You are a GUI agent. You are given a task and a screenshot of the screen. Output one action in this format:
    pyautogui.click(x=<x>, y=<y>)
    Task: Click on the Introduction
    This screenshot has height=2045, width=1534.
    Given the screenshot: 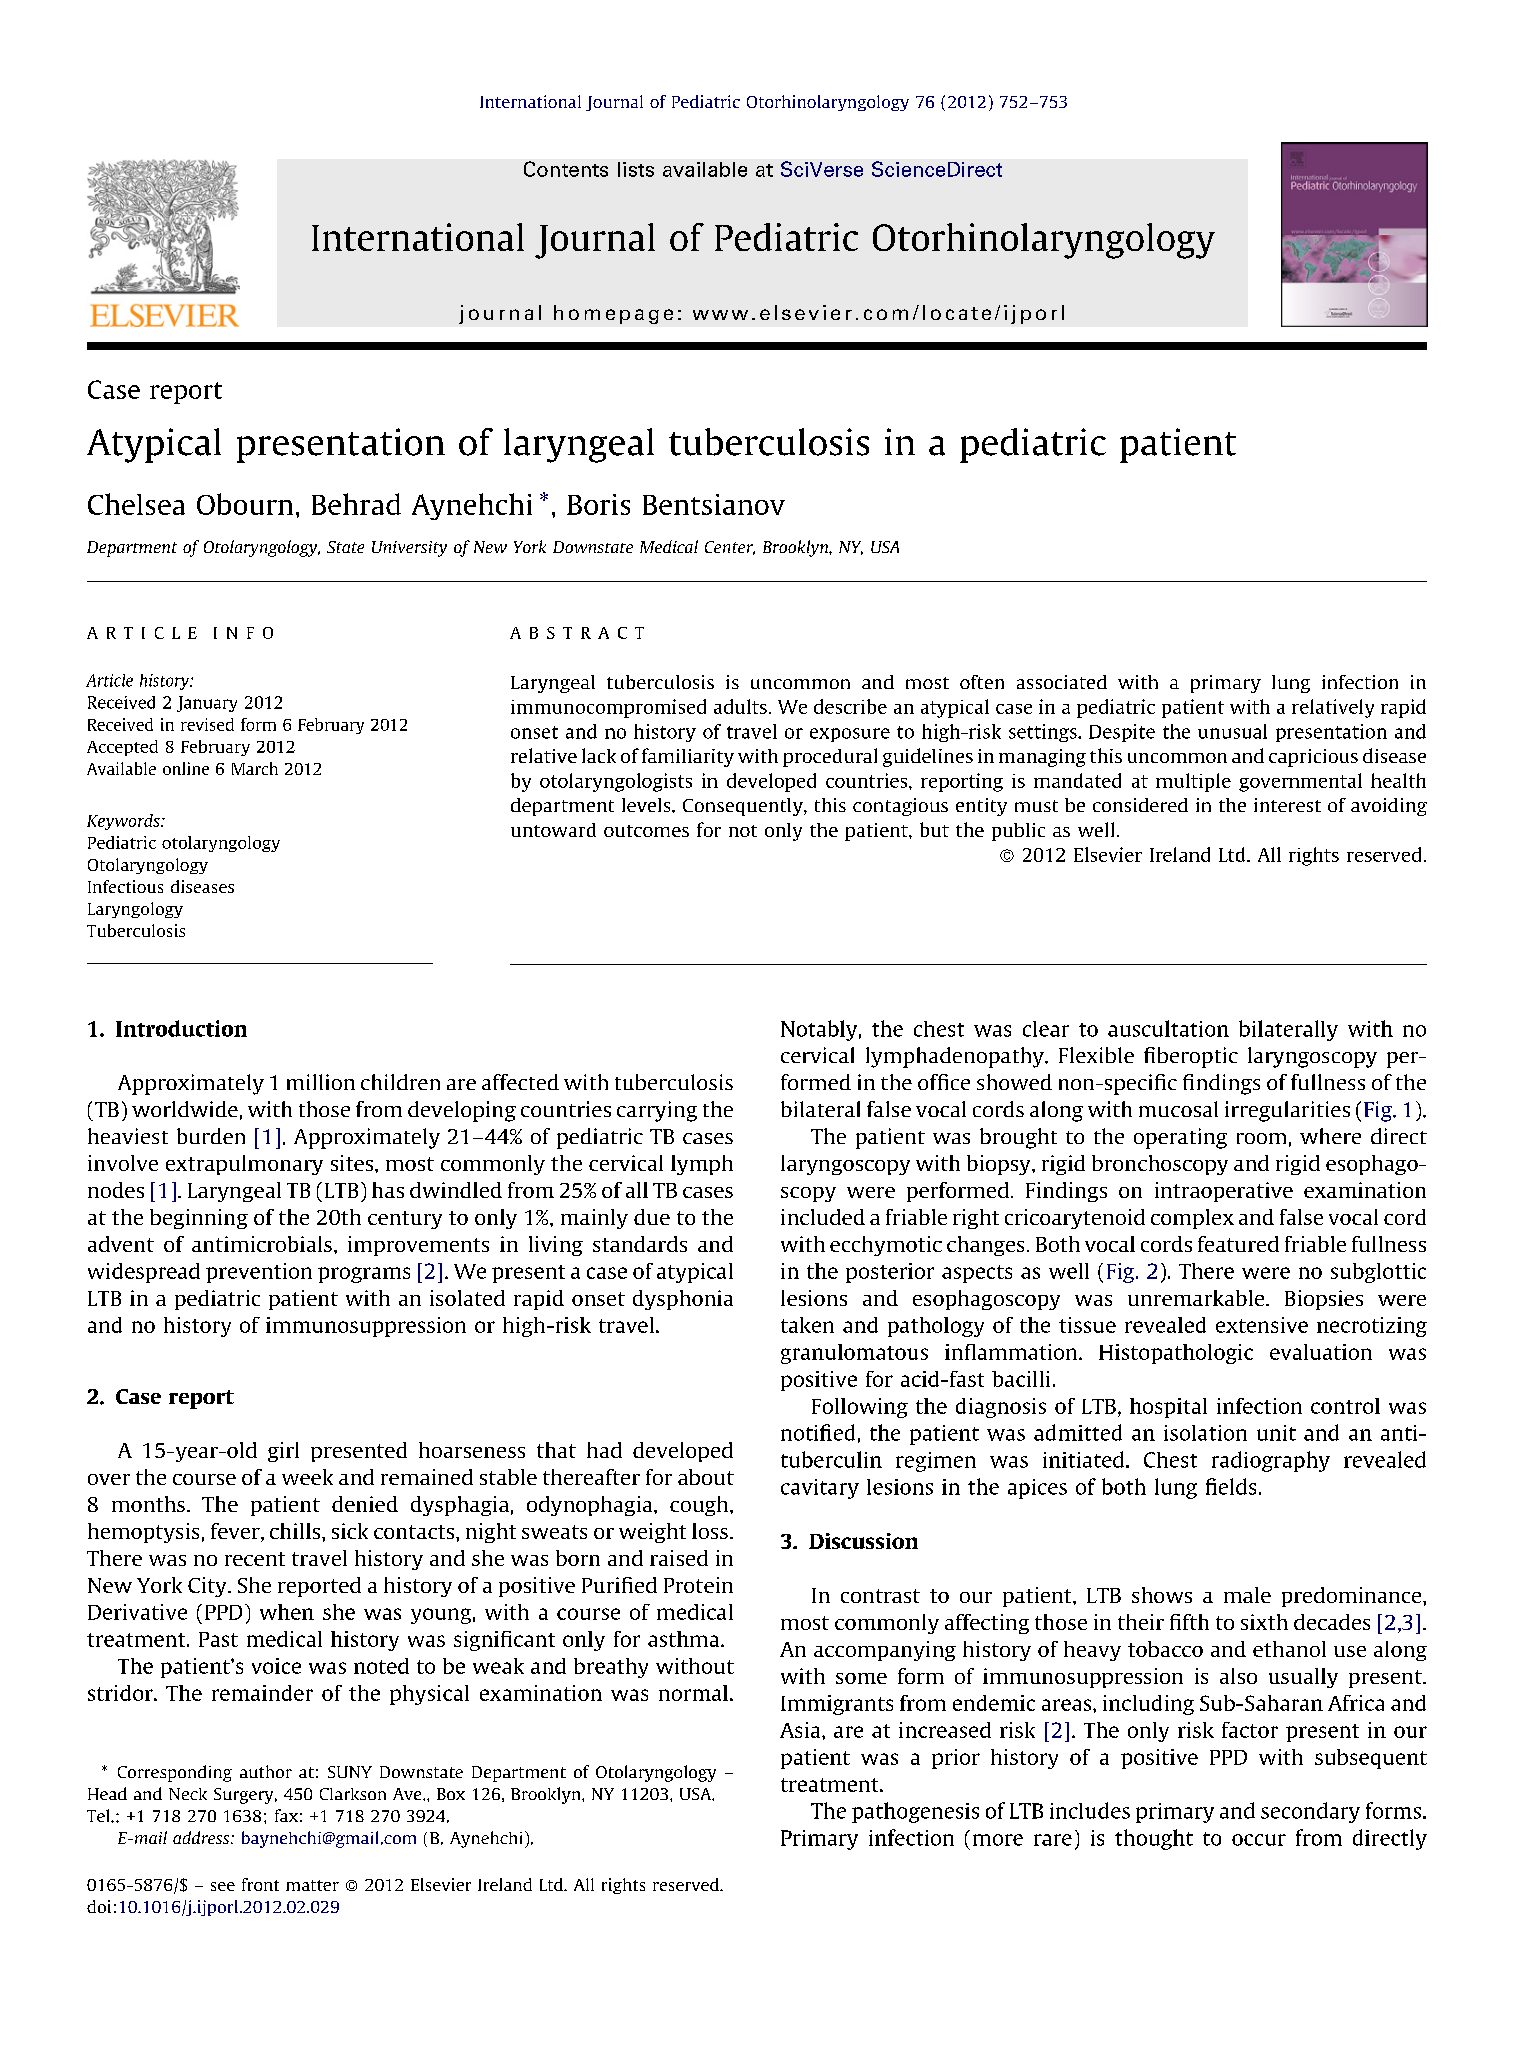 What is the action you would take?
    pyautogui.click(x=181, y=1028)
